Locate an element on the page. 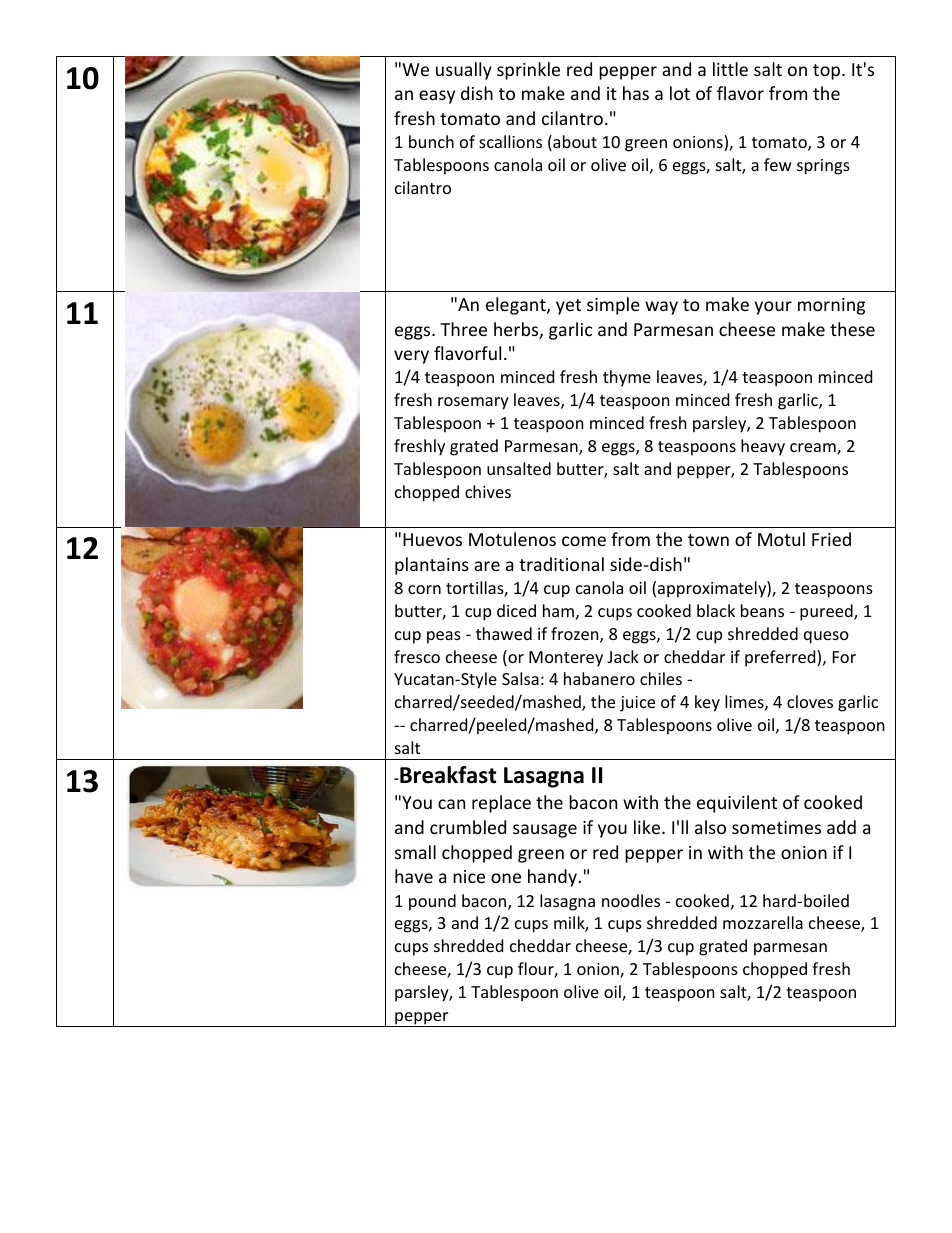 Image resolution: width=952 pixels, height=1233 pixels. peas is located at coordinates (444, 637).
